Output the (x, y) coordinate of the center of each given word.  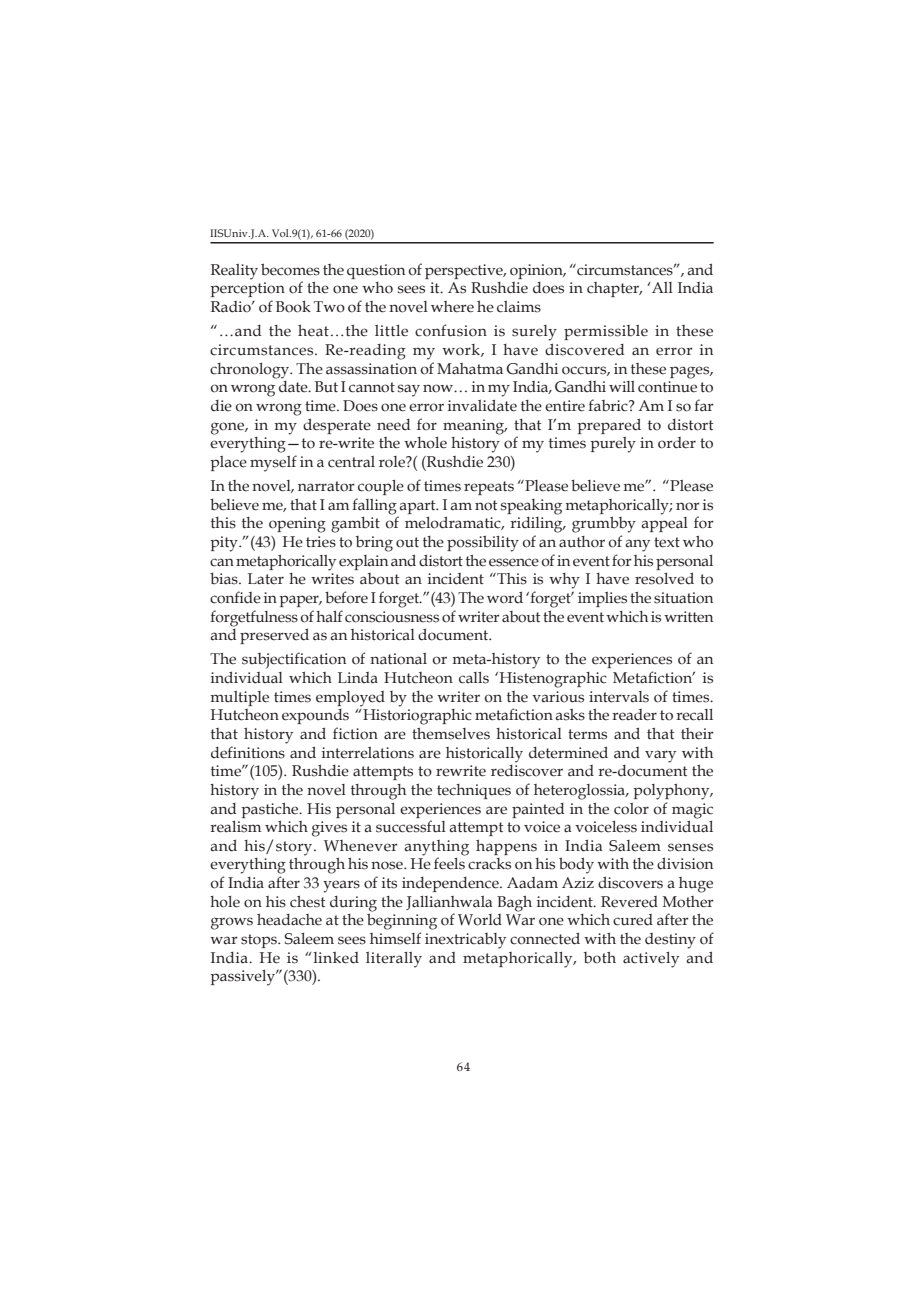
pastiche (271, 810)
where (452, 307)
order (677, 443)
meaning (475, 427)
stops (260, 941)
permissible (606, 332)
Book (293, 306)
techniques (474, 791)
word (505, 597)
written (688, 617)
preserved (274, 636)
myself (273, 463)
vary (660, 756)
